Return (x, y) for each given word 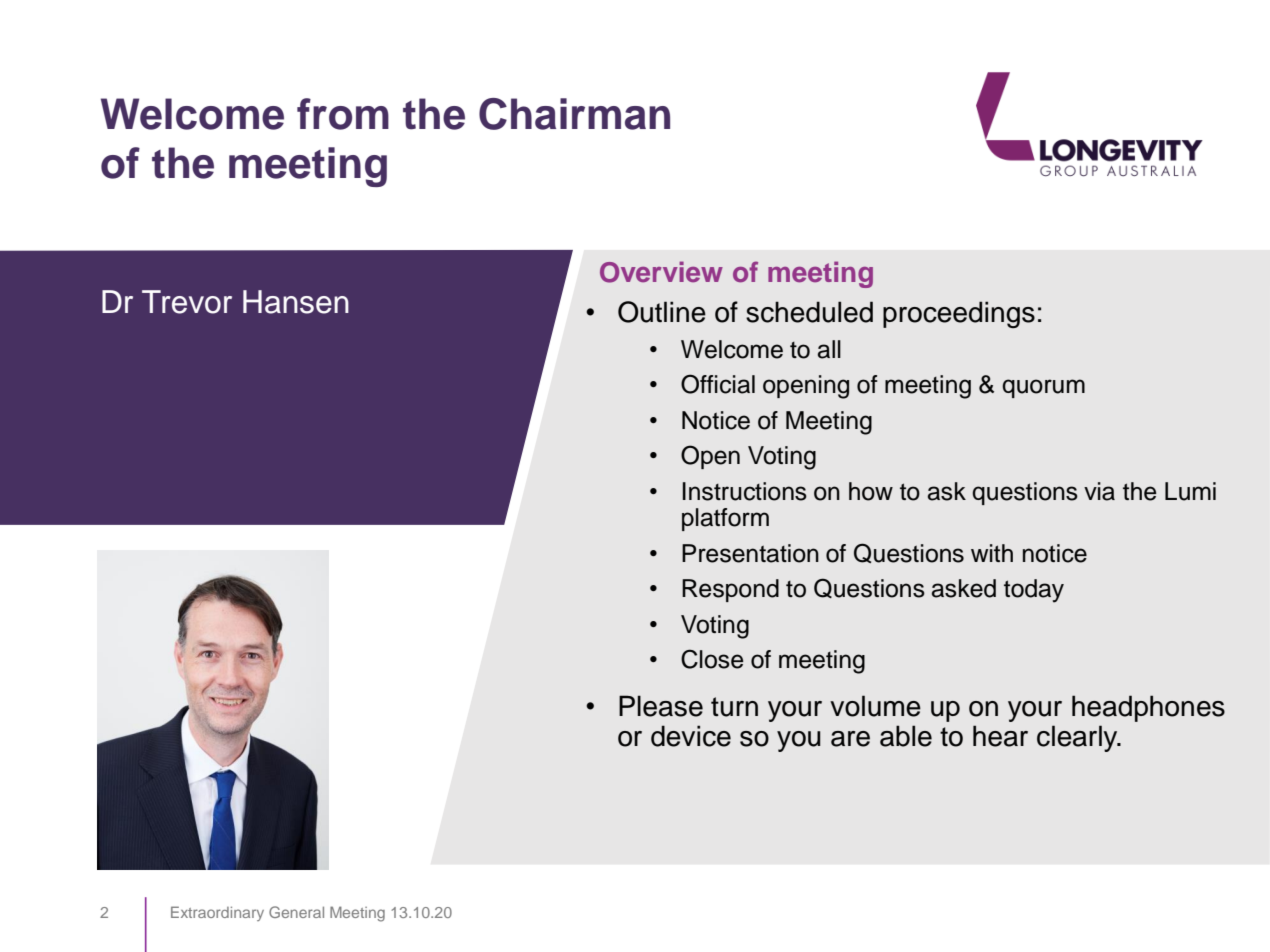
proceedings (959, 314)
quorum (1043, 388)
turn (734, 707)
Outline (662, 312)
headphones (1148, 708)
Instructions (745, 491)
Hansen (296, 302)
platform (725, 519)
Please (661, 706)
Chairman (574, 114)
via (1099, 491)
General (296, 912)
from (343, 114)
